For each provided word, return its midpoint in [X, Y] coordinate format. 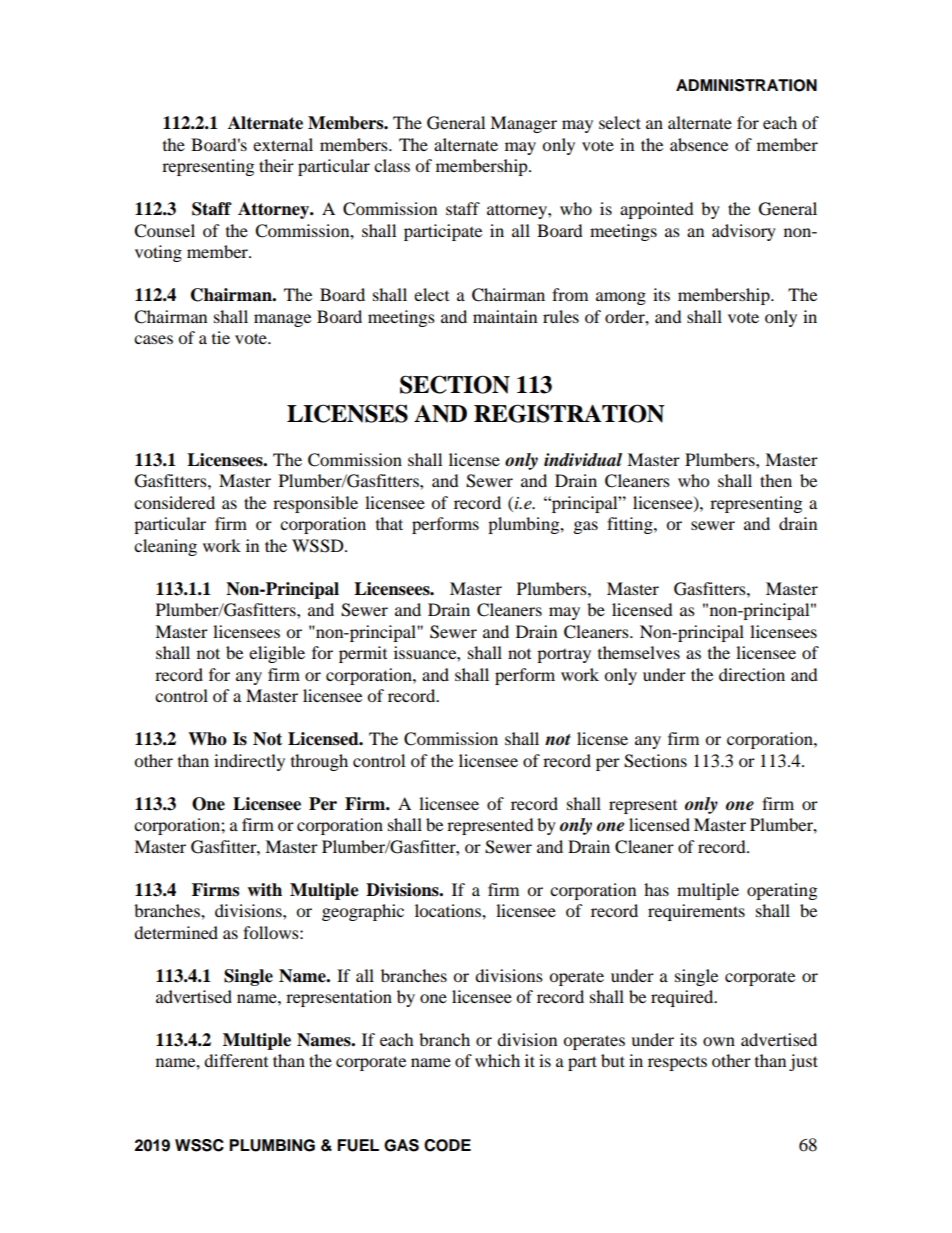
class [392, 165]
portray [564, 656]
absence [699, 144]
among [621, 298]
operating [782, 891]
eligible [277, 654]
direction [752, 674]
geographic [363, 912]
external [283, 144]
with [264, 889]
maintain [505, 316]
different [236, 1060]
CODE [447, 1145]
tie [221, 337]
